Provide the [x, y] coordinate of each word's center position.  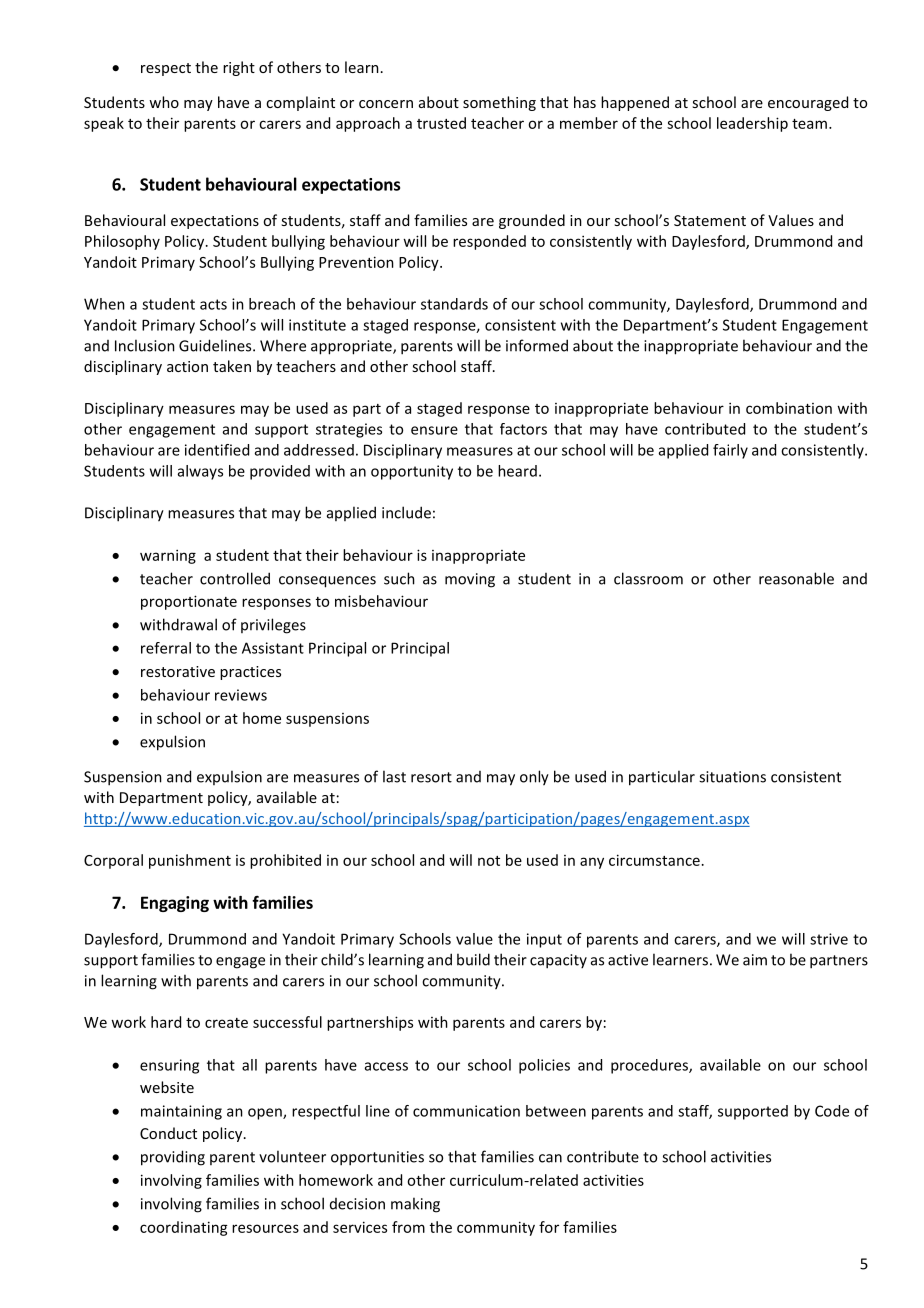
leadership [752, 124]
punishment [190, 861]
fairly [730, 451]
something [499, 103]
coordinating [184, 1228]
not [489, 861]
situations [732, 777]
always [200, 472]
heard [517, 471]
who [164, 102]
